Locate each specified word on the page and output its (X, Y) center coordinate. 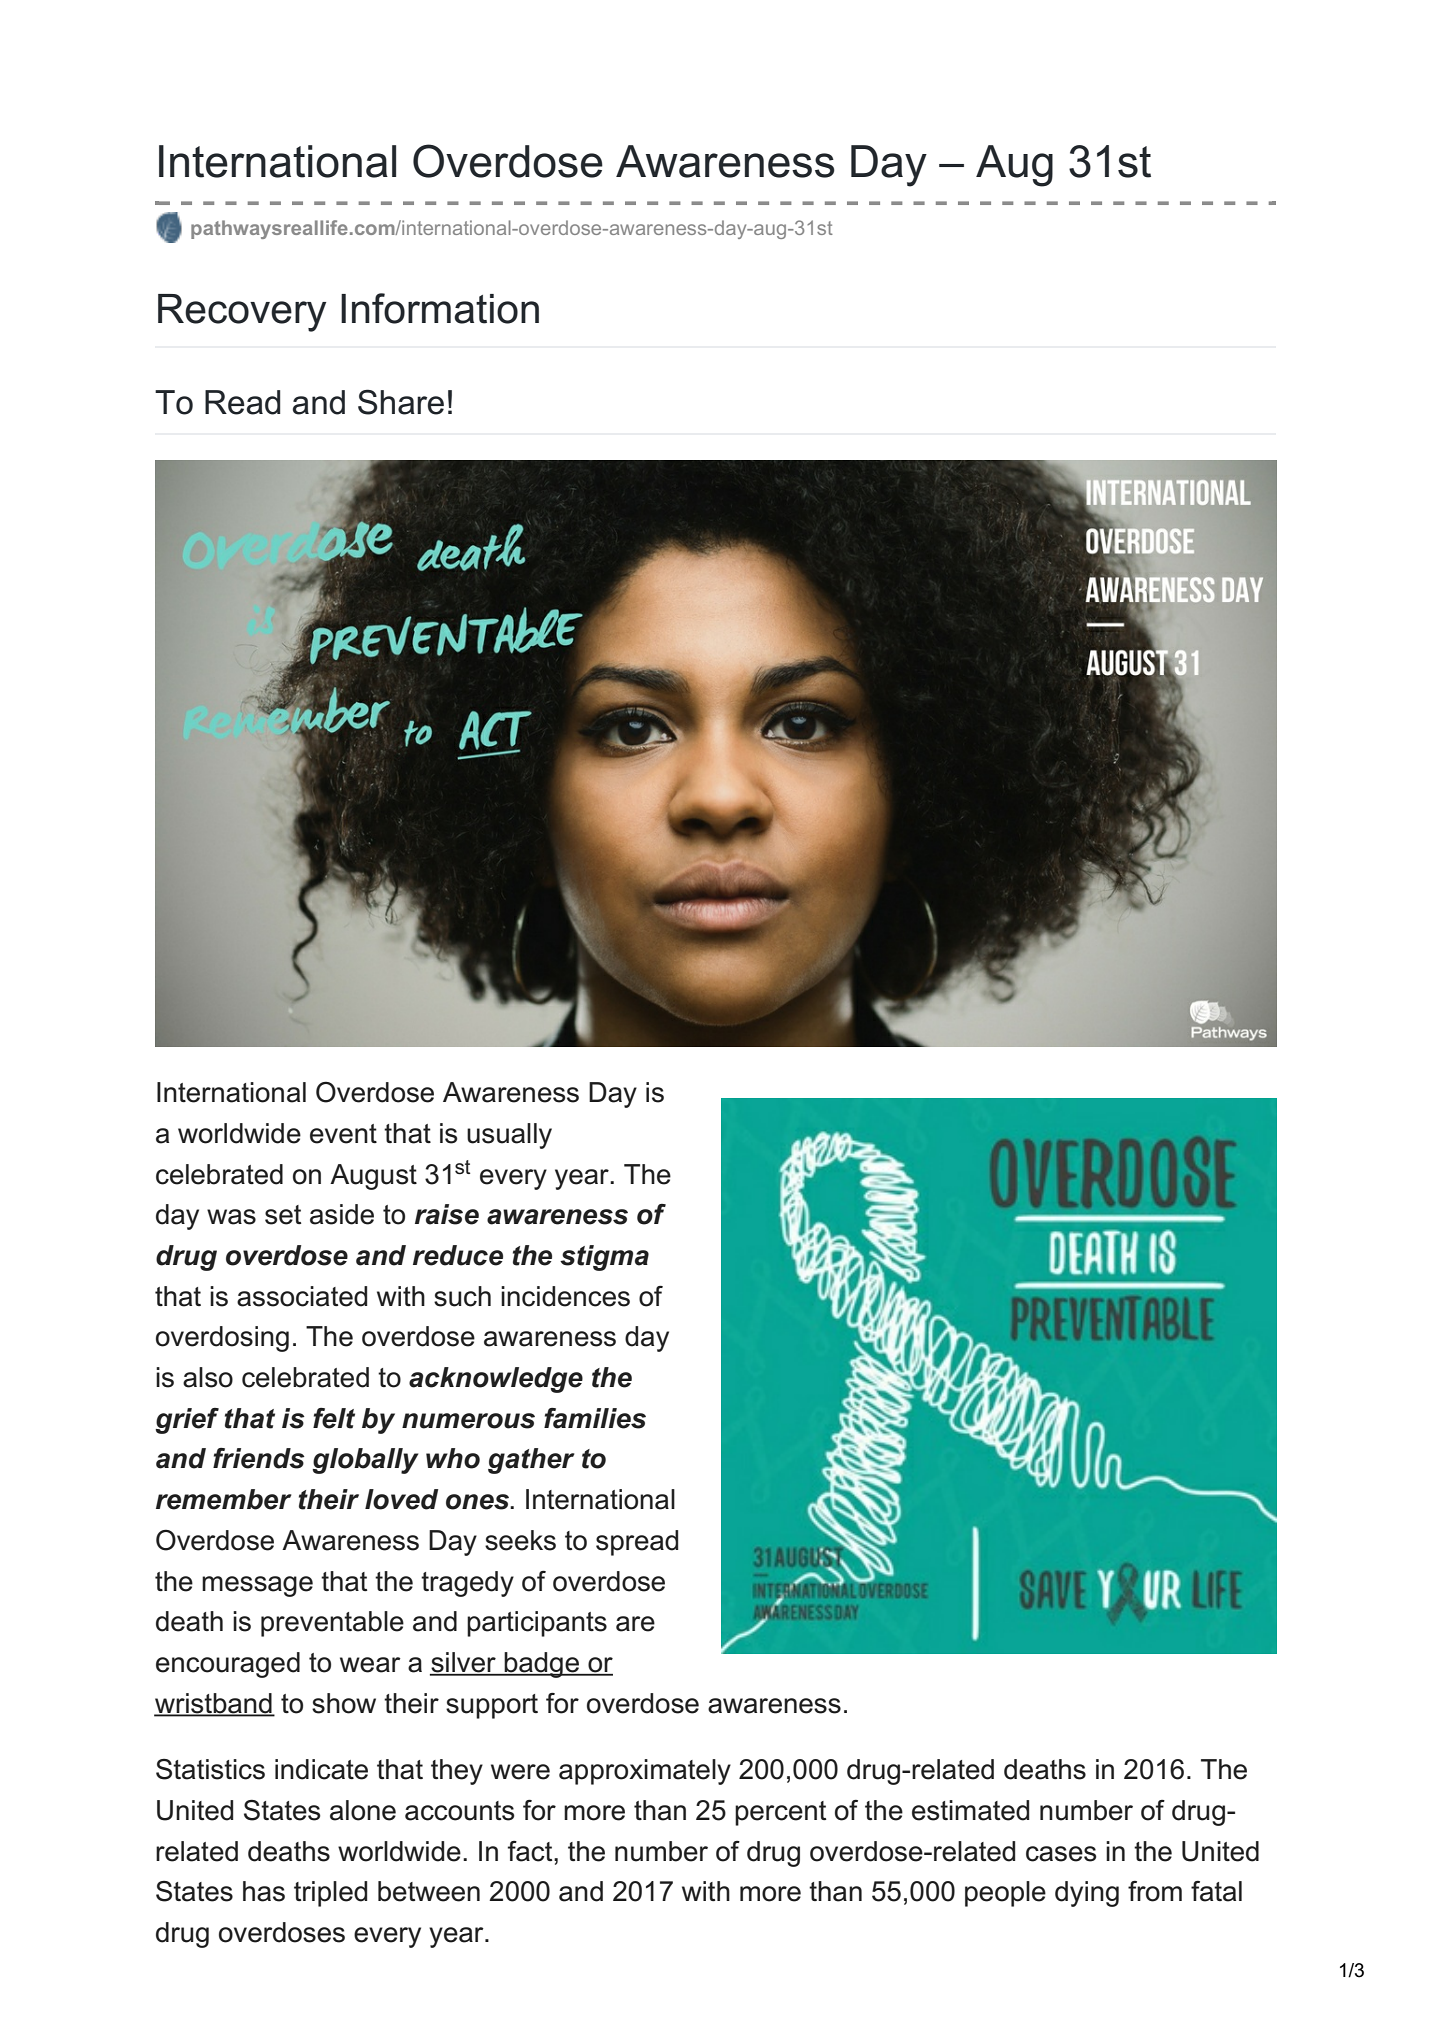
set (283, 1215)
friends (259, 1458)
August (373, 1177)
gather (531, 1461)
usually (509, 1136)
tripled (330, 1894)
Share (401, 402)
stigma (604, 1258)
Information (440, 308)
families (595, 1418)
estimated (970, 1810)
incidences (565, 1296)
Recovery (242, 313)
